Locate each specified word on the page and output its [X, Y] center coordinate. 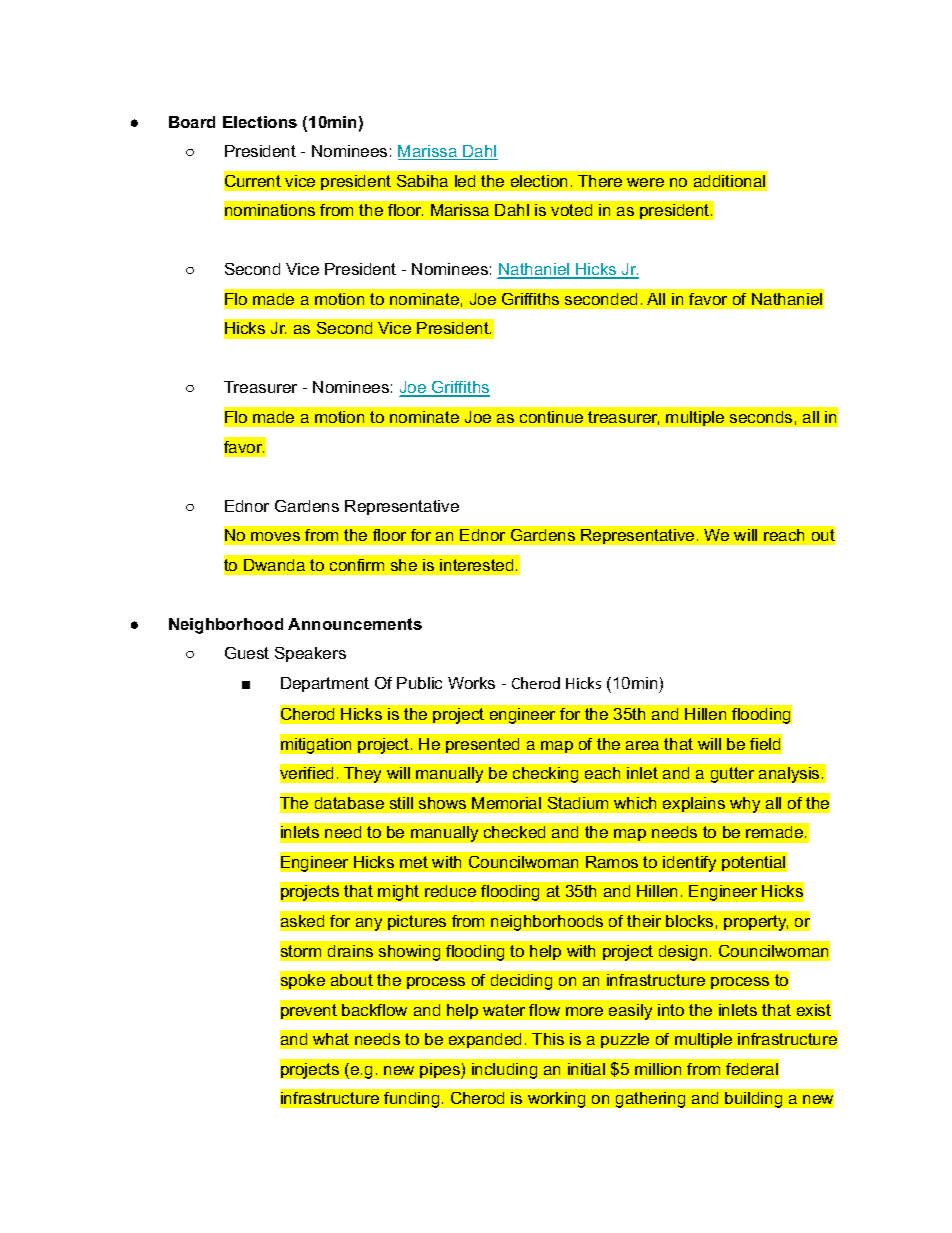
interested [476, 565]
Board [192, 122]
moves [275, 536]
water [504, 1010]
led [465, 181]
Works [471, 683]
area [642, 745]
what [331, 1039]
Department [325, 684]
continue [551, 417]
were [645, 182]
